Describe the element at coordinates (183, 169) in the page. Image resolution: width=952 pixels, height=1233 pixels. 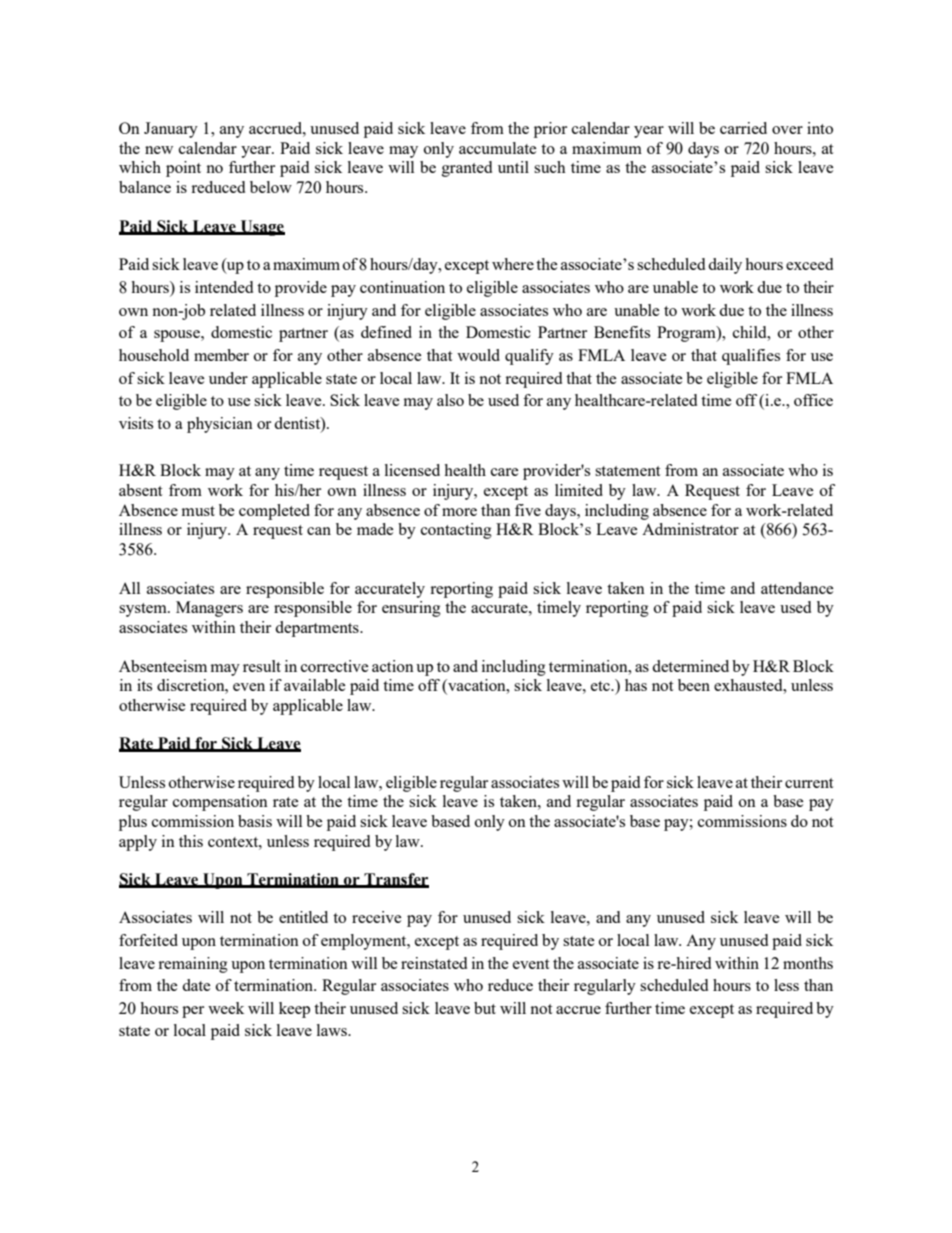
I see `point` at that location.
